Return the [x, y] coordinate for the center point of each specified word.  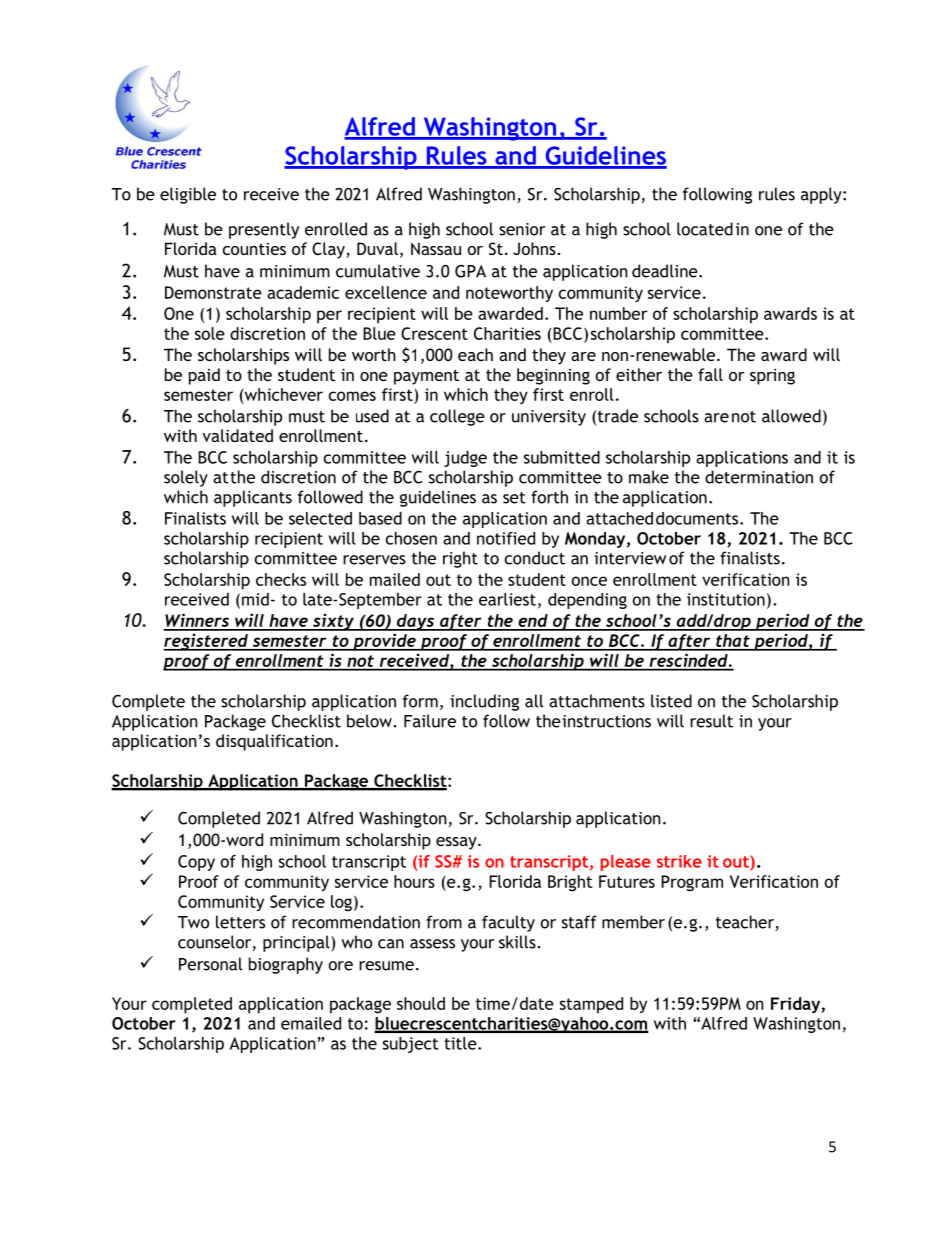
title [461, 1043]
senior [522, 229]
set [514, 498]
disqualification [274, 742]
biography [286, 965]
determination [759, 477]
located [705, 229]
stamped [591, 1005]
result [711, 721]
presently [264, 230]
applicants [253, 498]
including [484, 702]
